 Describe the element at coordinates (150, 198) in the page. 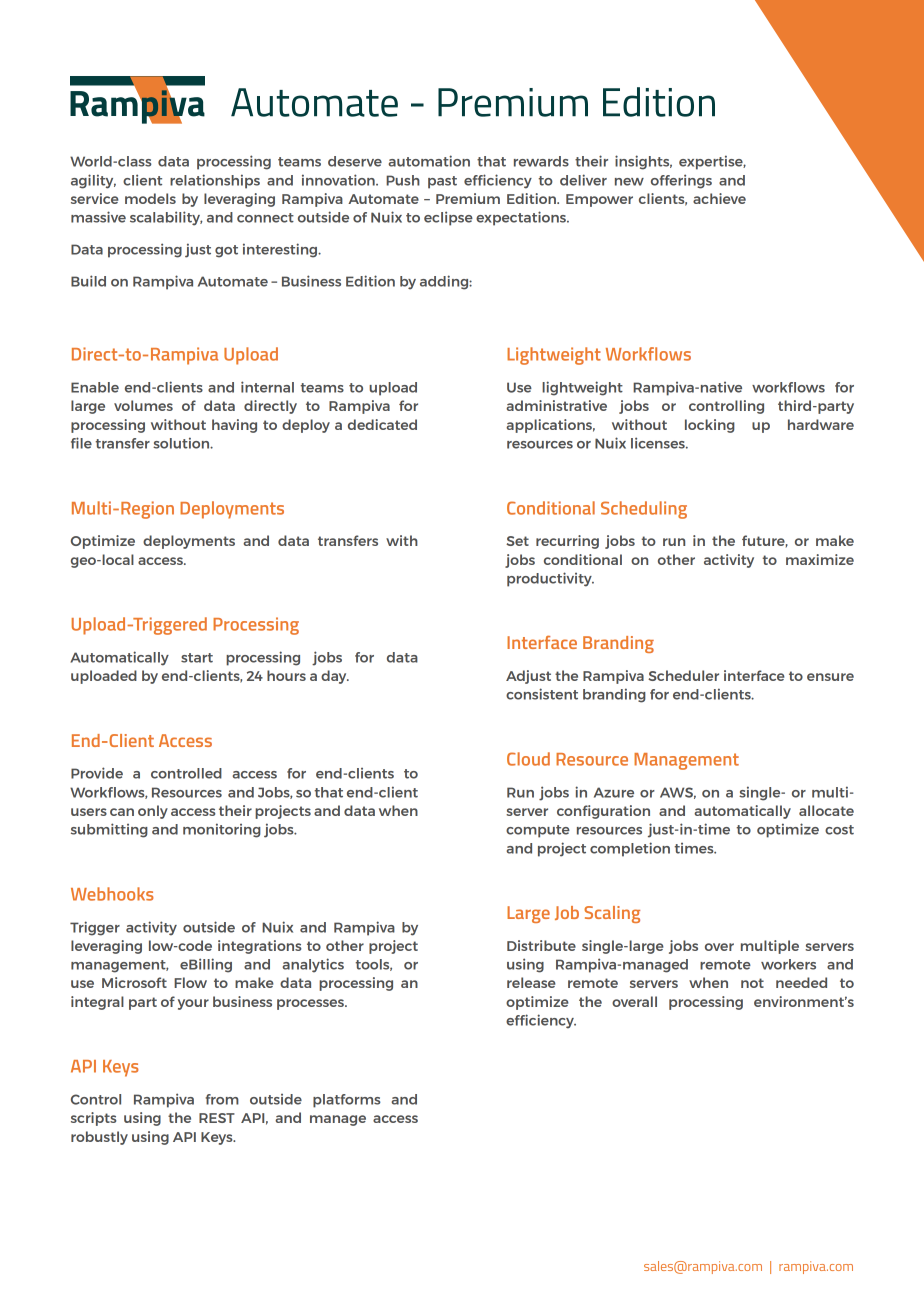

I see `models` at that location.
